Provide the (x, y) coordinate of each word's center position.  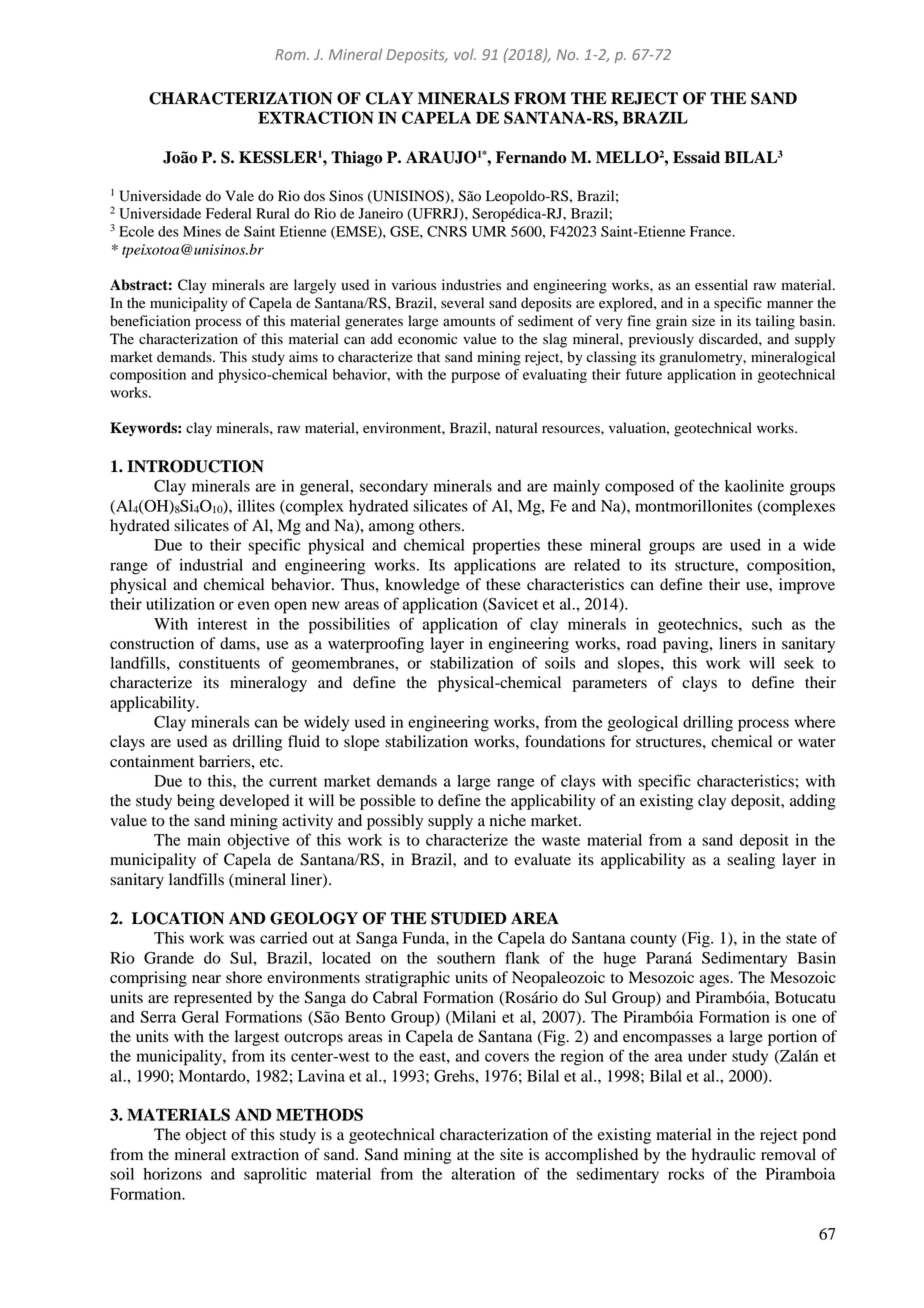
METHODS (319, 1114)
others (441, 525)
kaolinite (754, 486)
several (462, 302)
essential (721, 285)
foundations (565, 741)
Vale (239, 196)
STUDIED (469, 918)
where (815, 722)
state (801, 939)
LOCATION (178, 918)
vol (465, 54)
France (712, 231)
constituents (219, 663)
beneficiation (150, 321)
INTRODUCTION (195, 466)
